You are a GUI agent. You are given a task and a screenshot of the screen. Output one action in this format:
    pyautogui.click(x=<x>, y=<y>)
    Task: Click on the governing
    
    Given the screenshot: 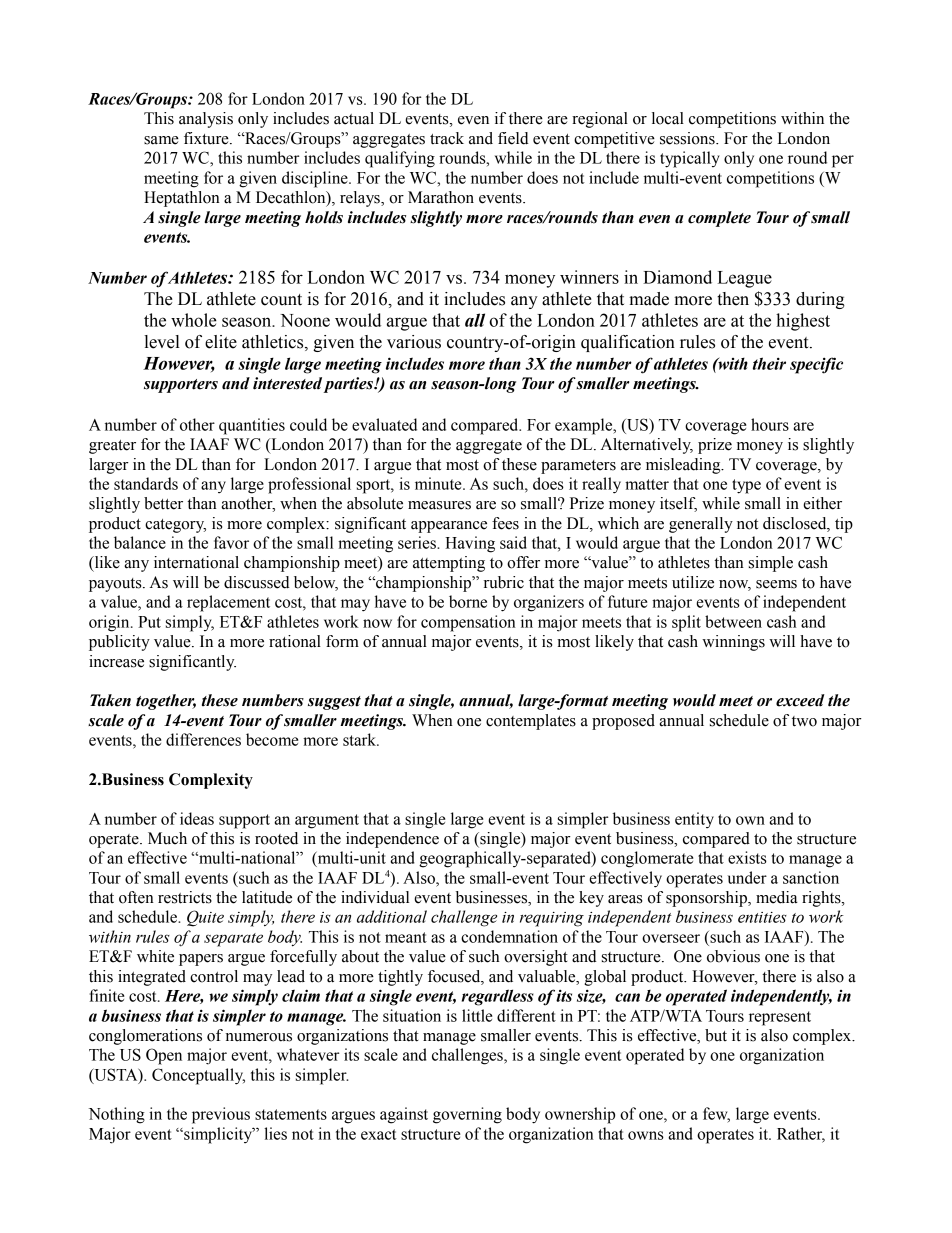 What is the action you would take?
    pyautogui.click(x=467, y=1115)
